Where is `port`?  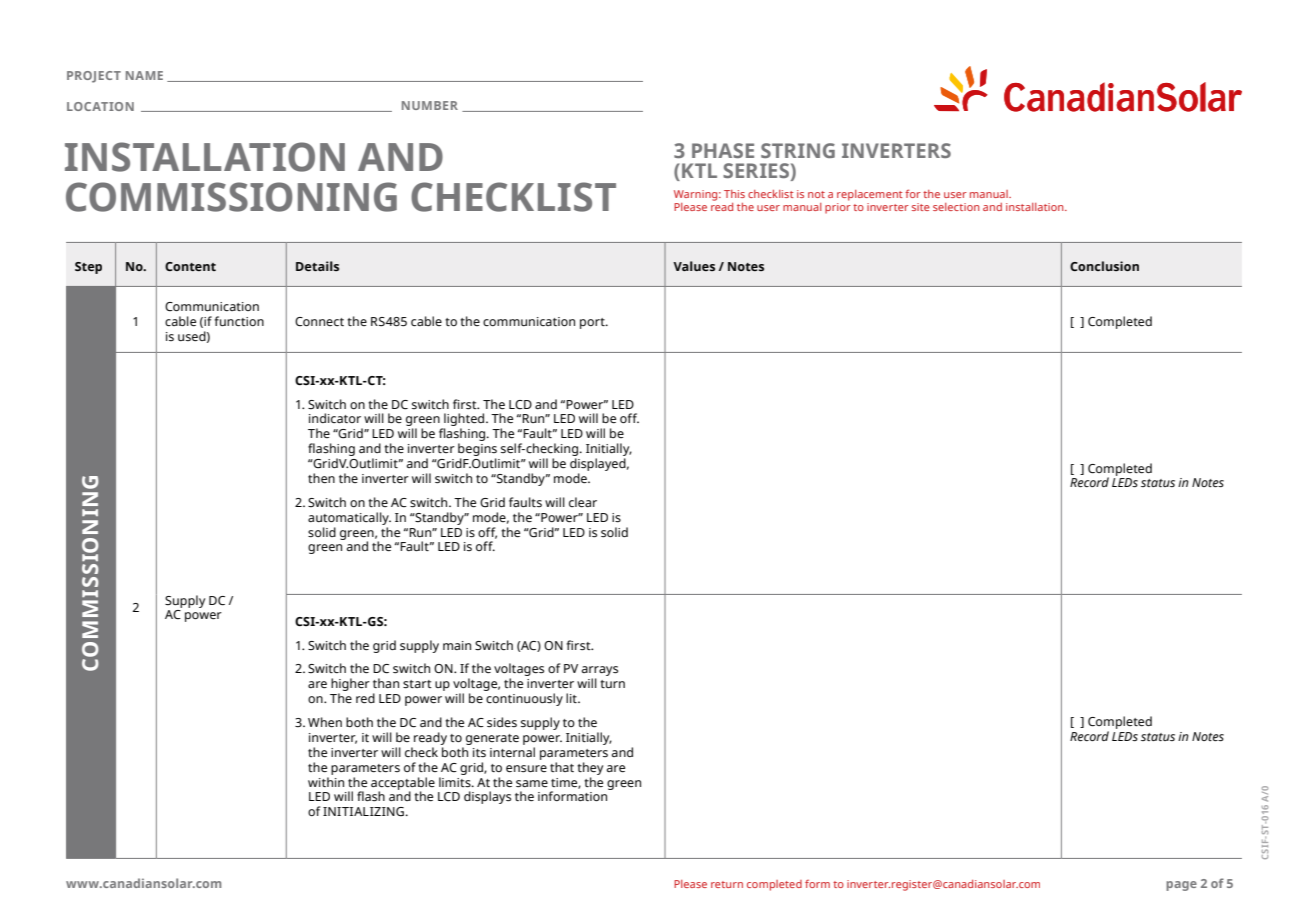 port is located at coordinates (593, 323).
